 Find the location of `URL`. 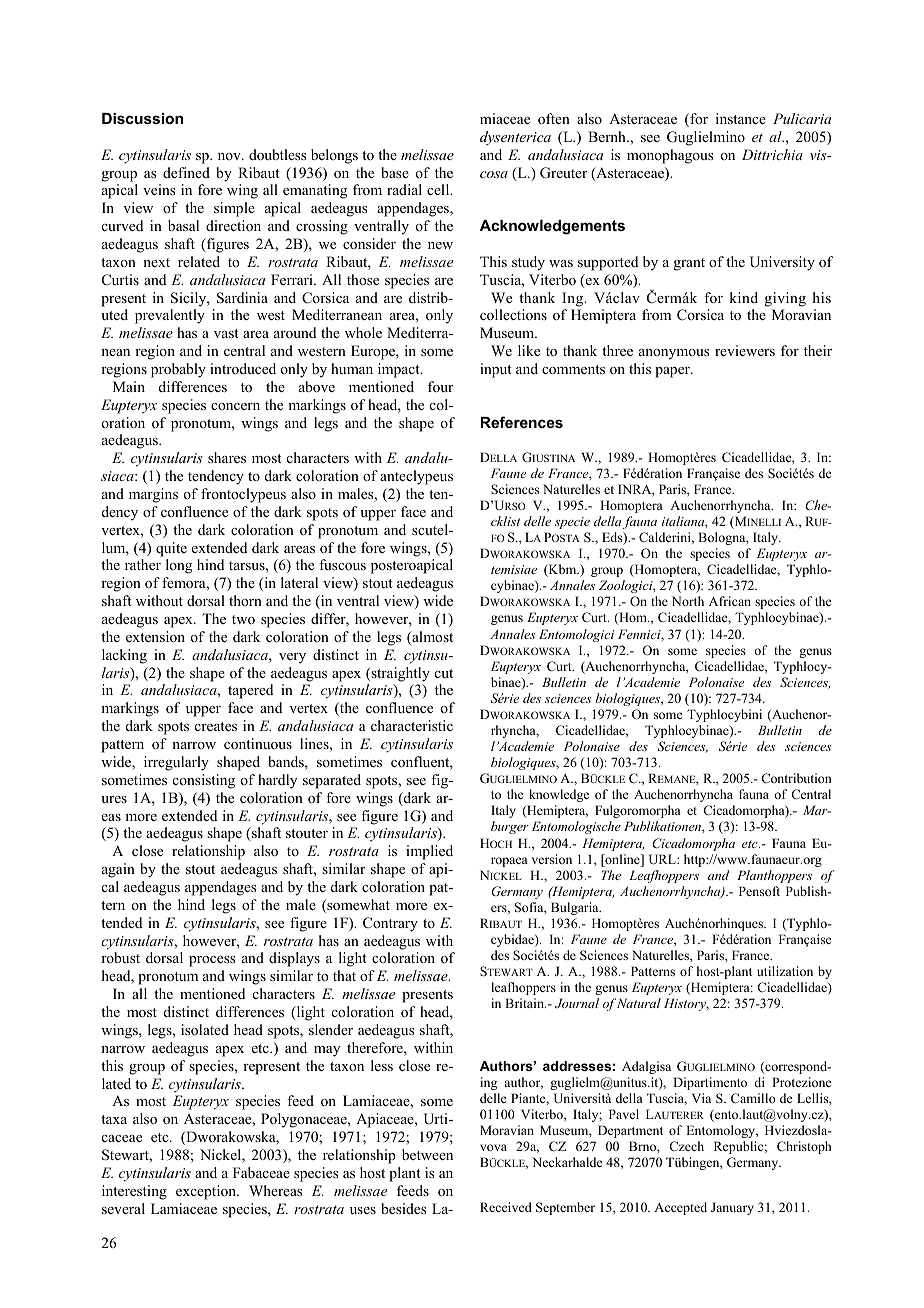

URL is located at coordinates (663, 859).
